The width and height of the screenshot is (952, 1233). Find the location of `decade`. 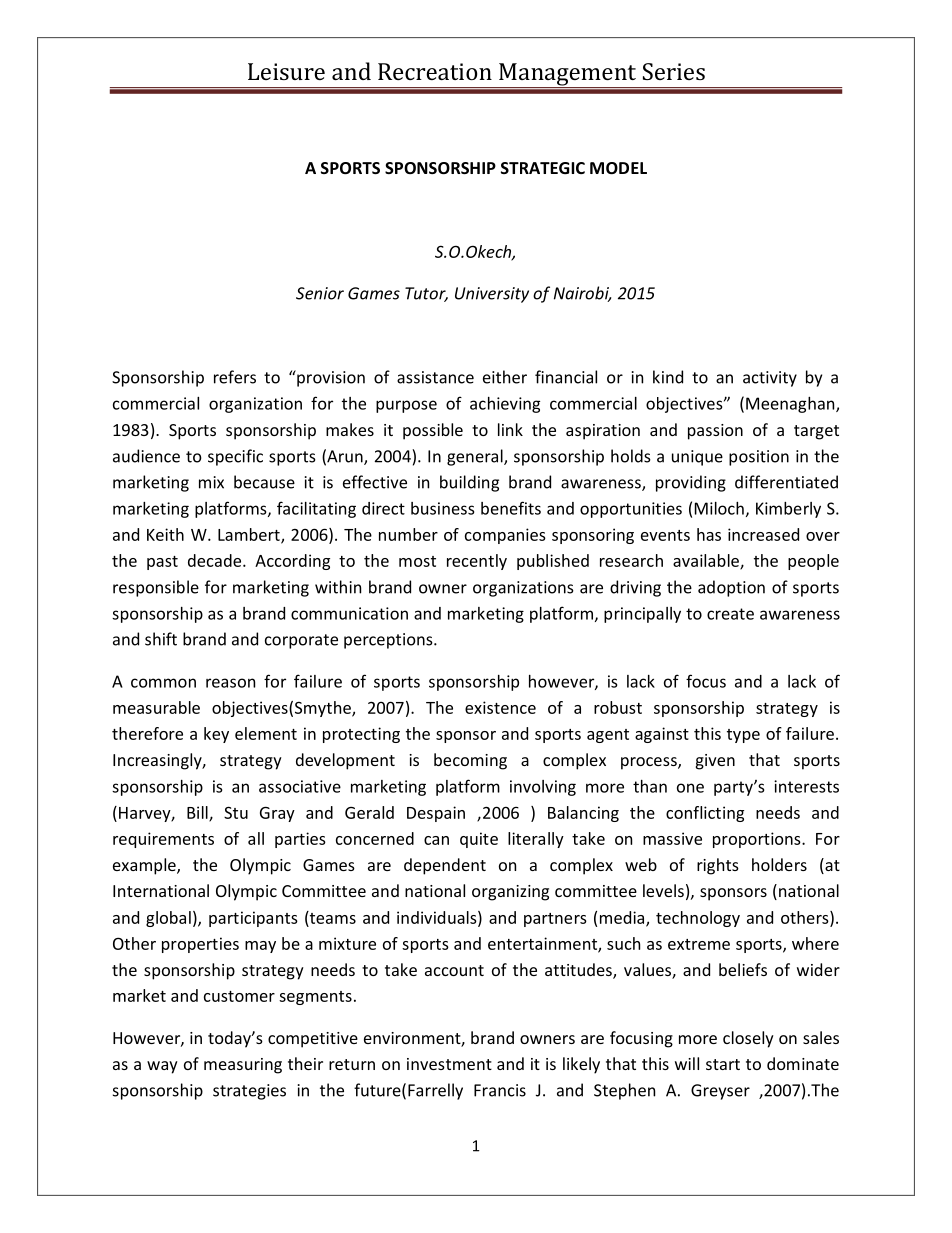

decade is located at coordinates (216, 560).
